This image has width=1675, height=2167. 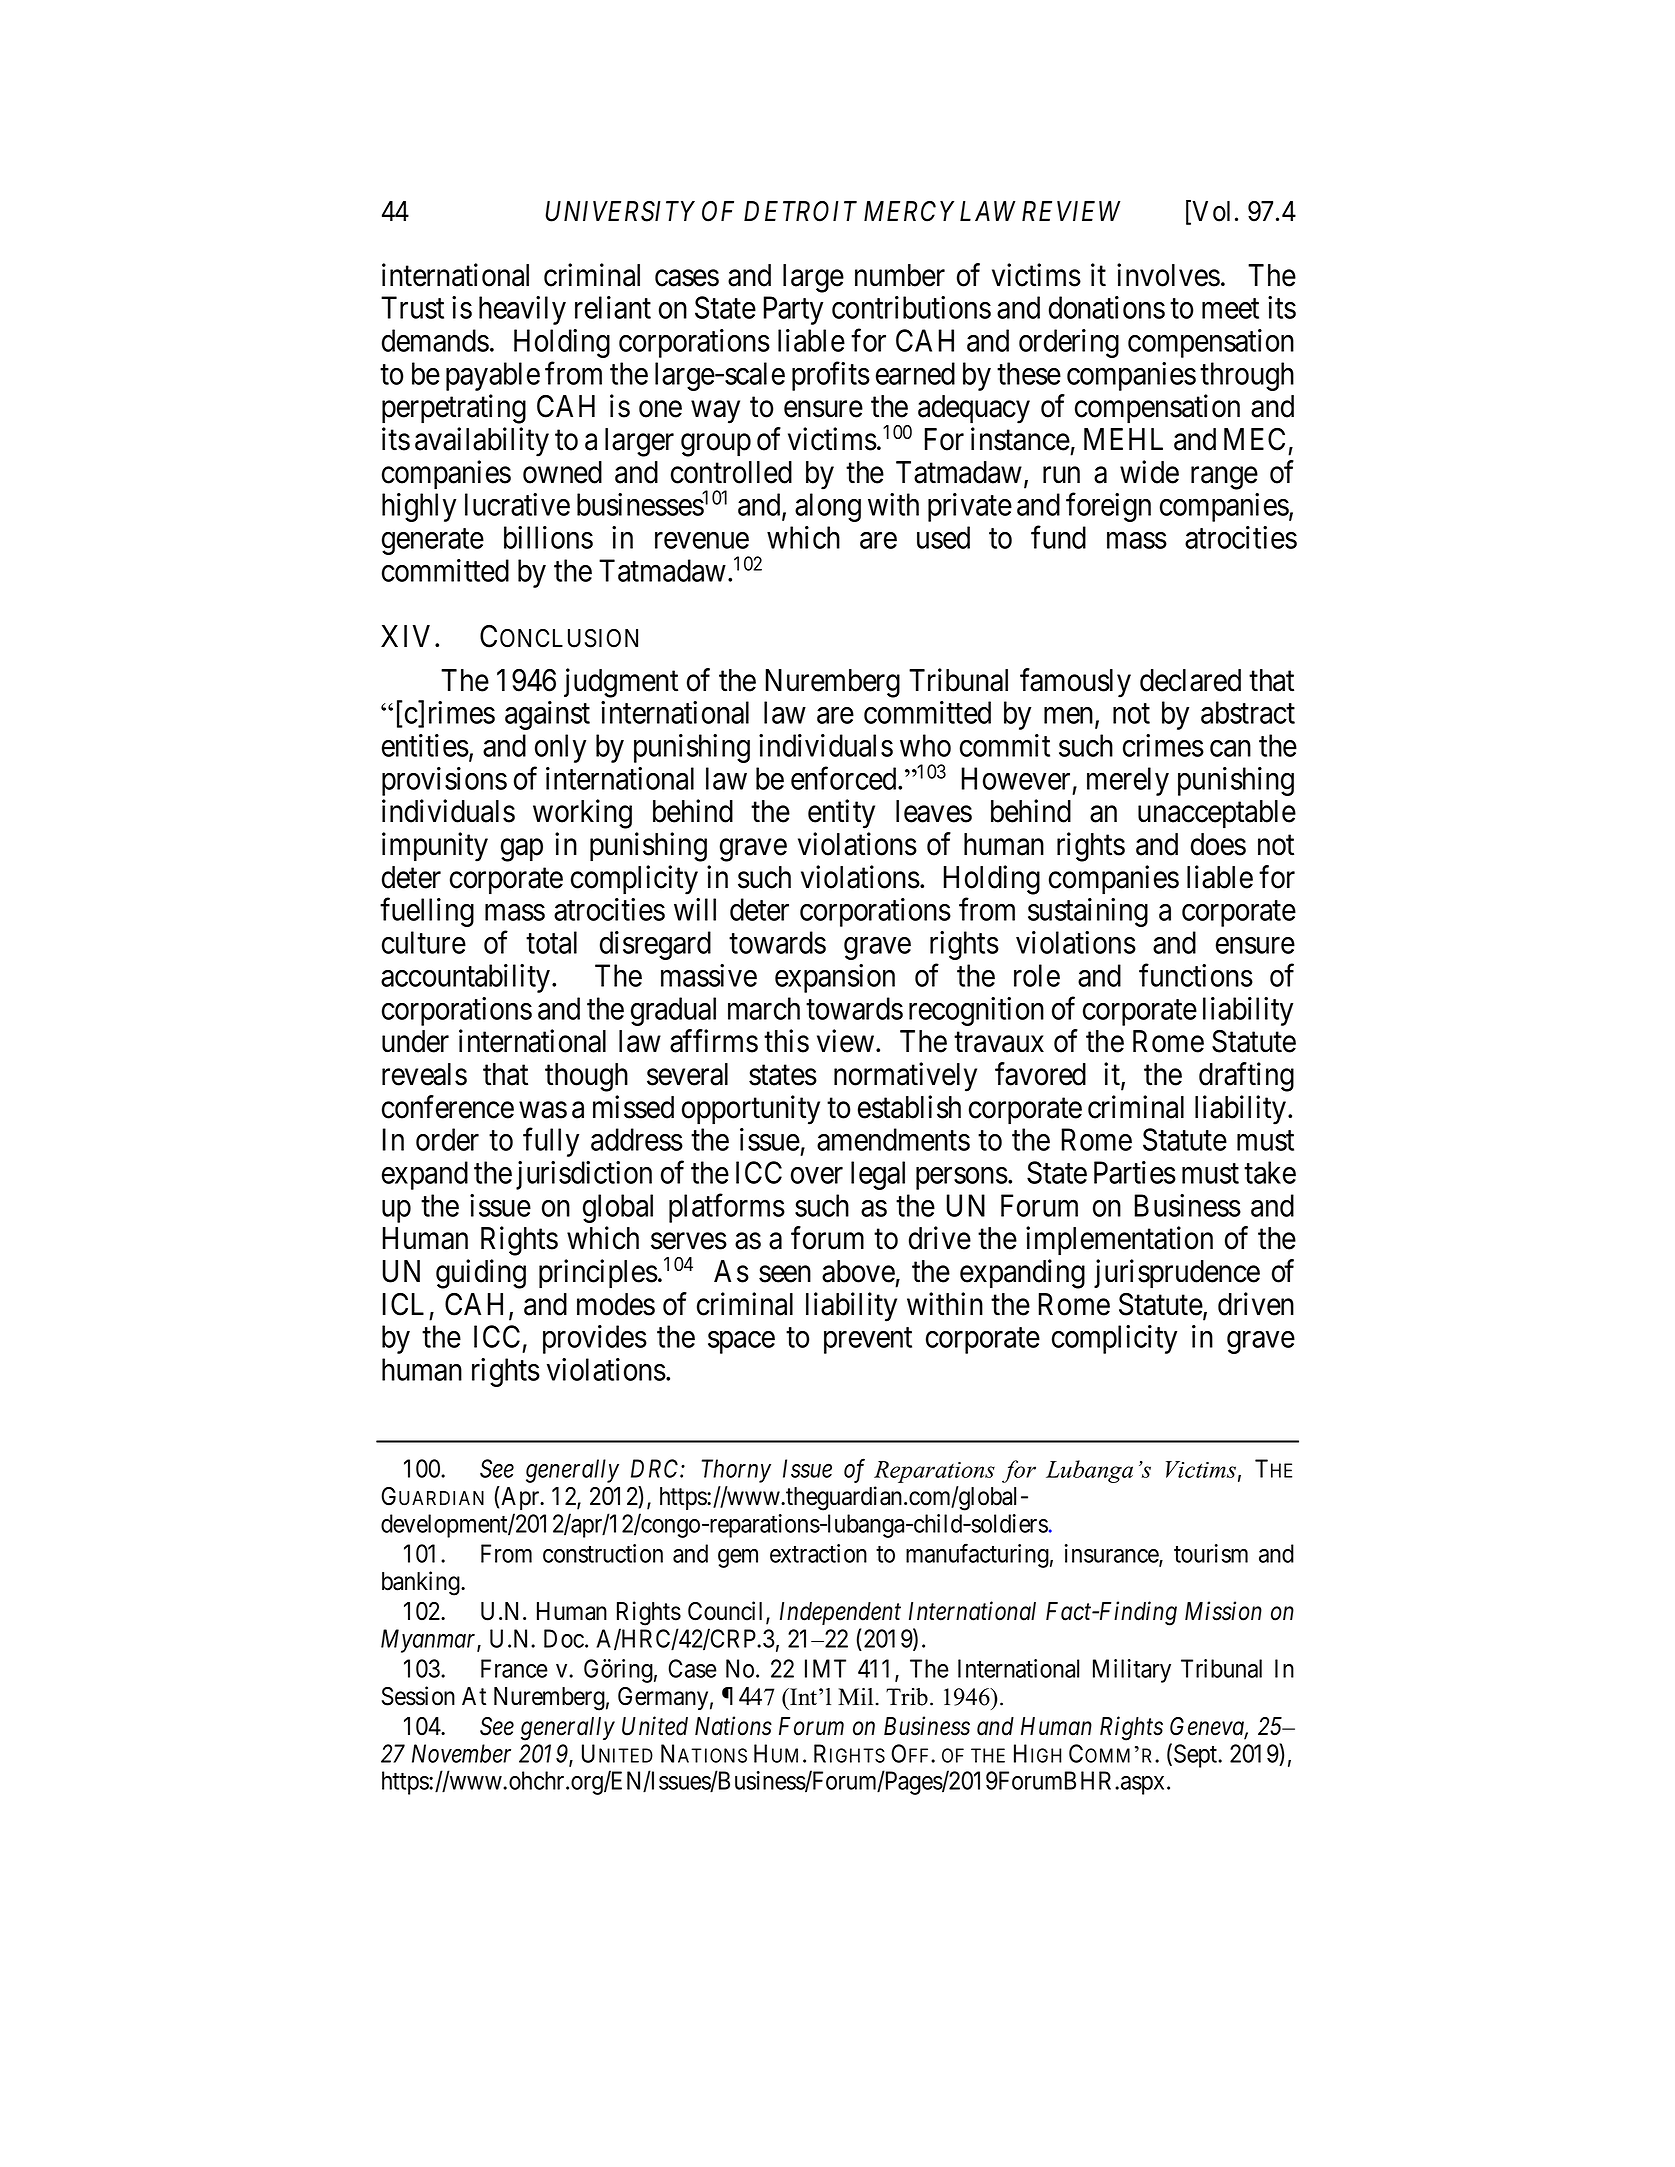 What do you see at coordinates (1128, 781) in the image?
I see `merely` at bounding box center [1128, 781].
